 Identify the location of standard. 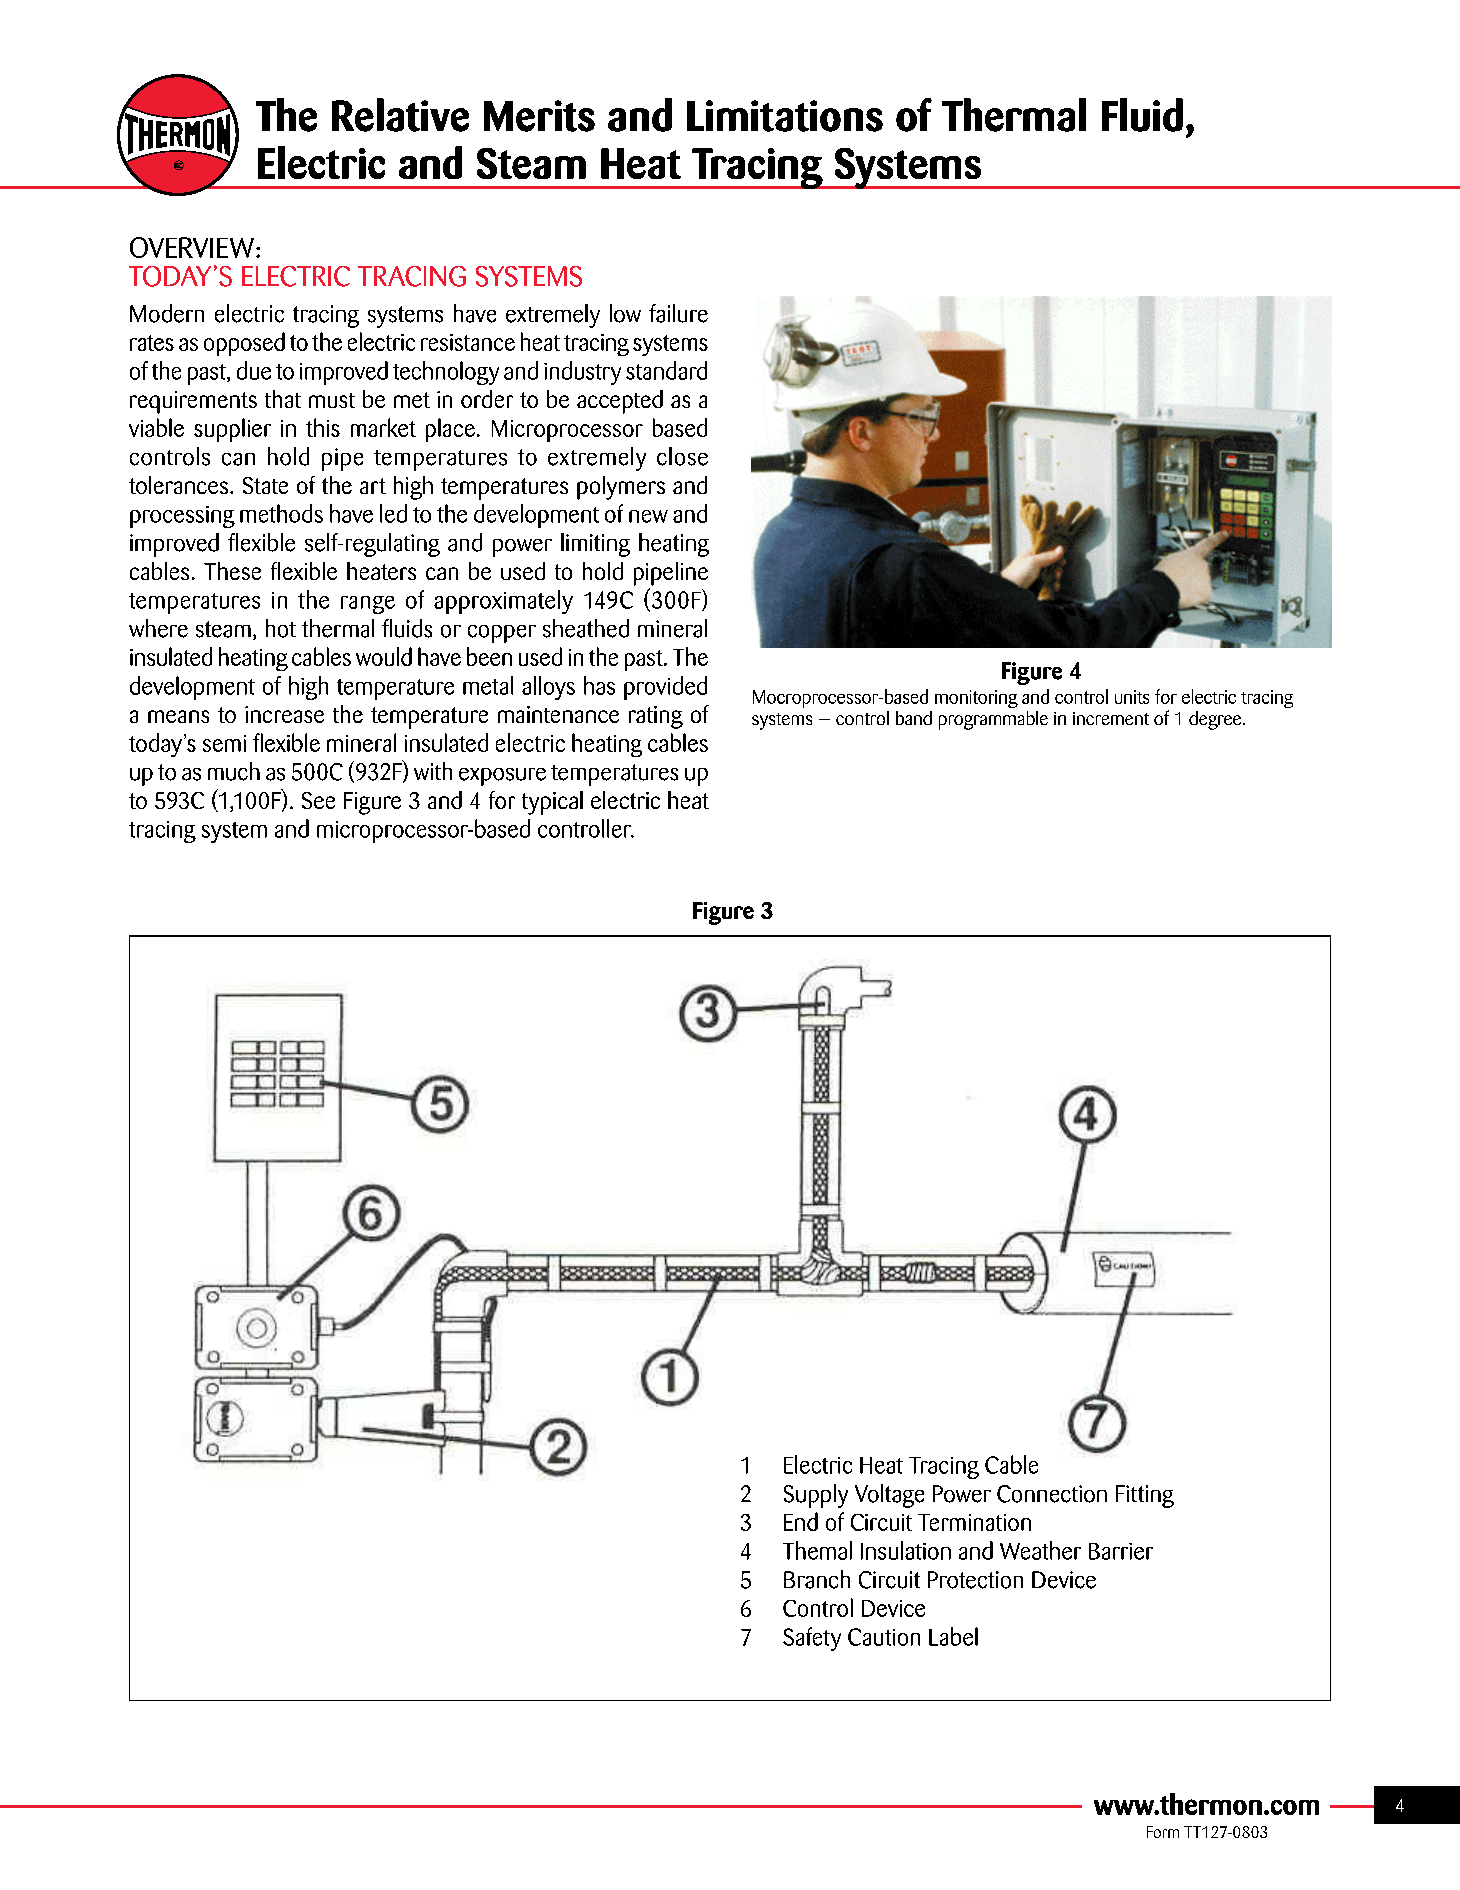
(666, 370).
